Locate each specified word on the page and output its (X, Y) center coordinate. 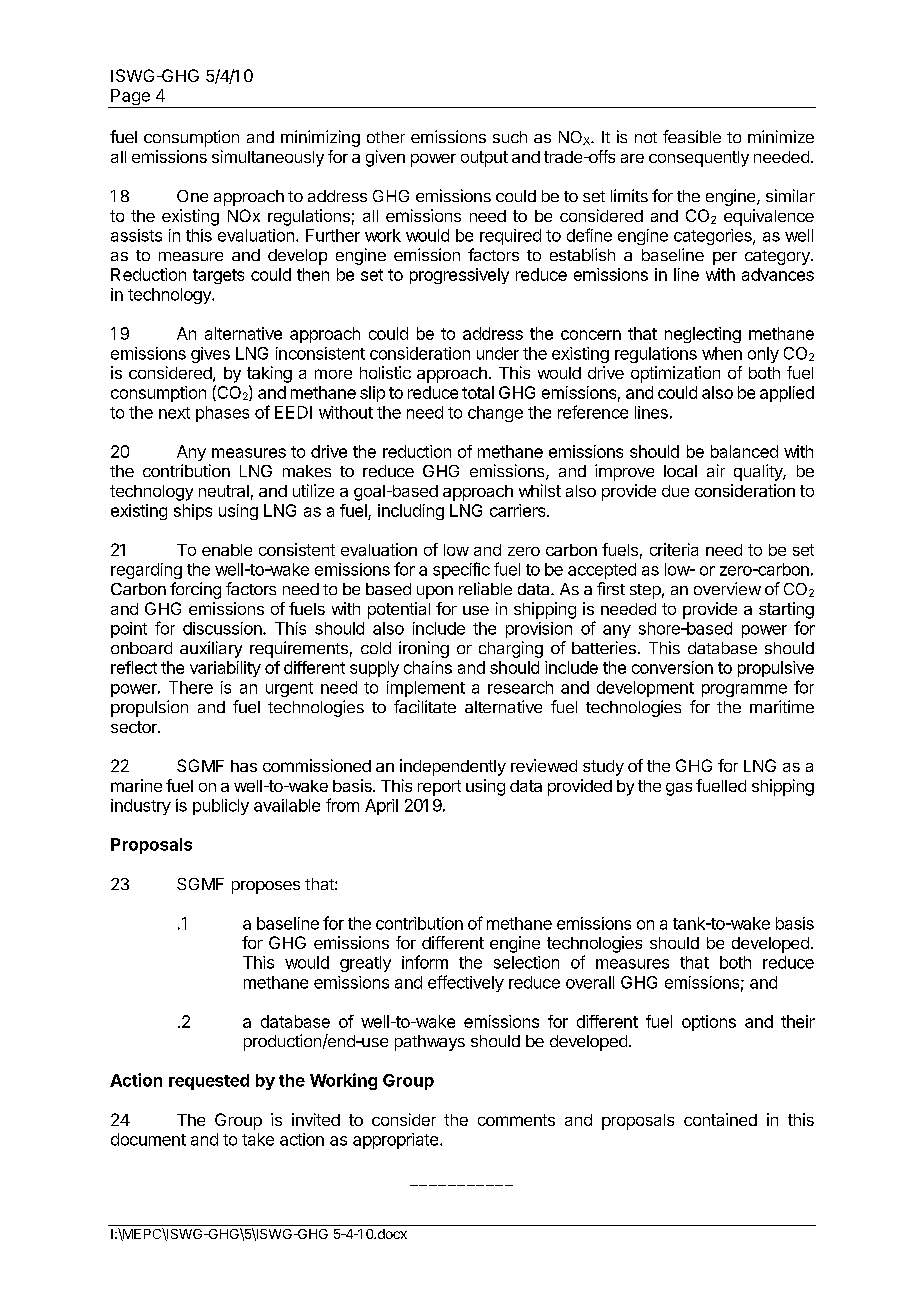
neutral (224, 491)
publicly (221, 807)
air (716, 470)
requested (209, 1082)
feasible (692, 136)
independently (453, 767)
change (495, 414)
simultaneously (268, 158)
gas (679, 789)
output (484, 159)
